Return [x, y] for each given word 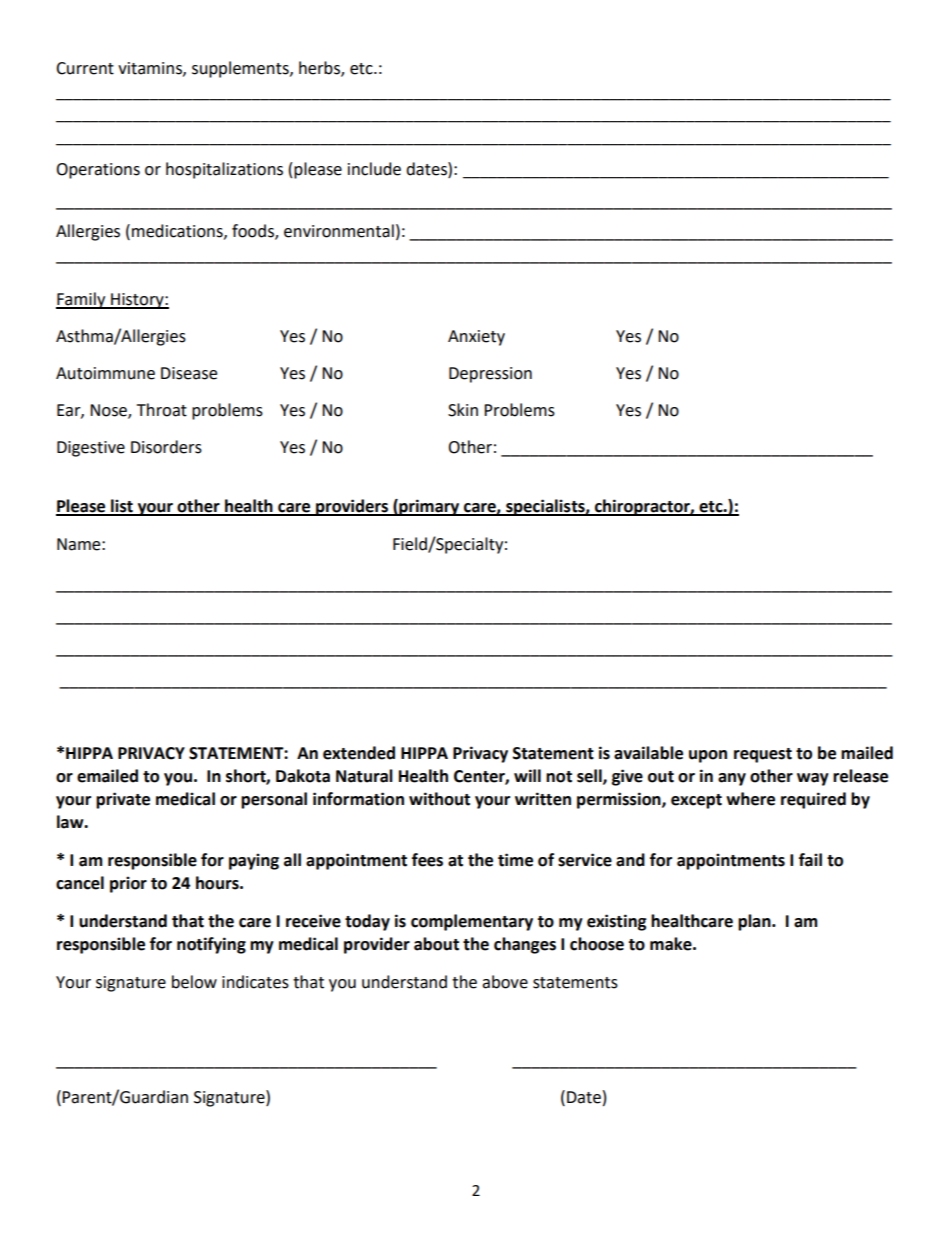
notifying [211, 945]
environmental [339, 231]
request [763, 755]
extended [359, 753]
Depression [490, 375]
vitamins [151, 69]
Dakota [303, 776]
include [374, 169]
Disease [189, 373]
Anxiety [476, 338]
